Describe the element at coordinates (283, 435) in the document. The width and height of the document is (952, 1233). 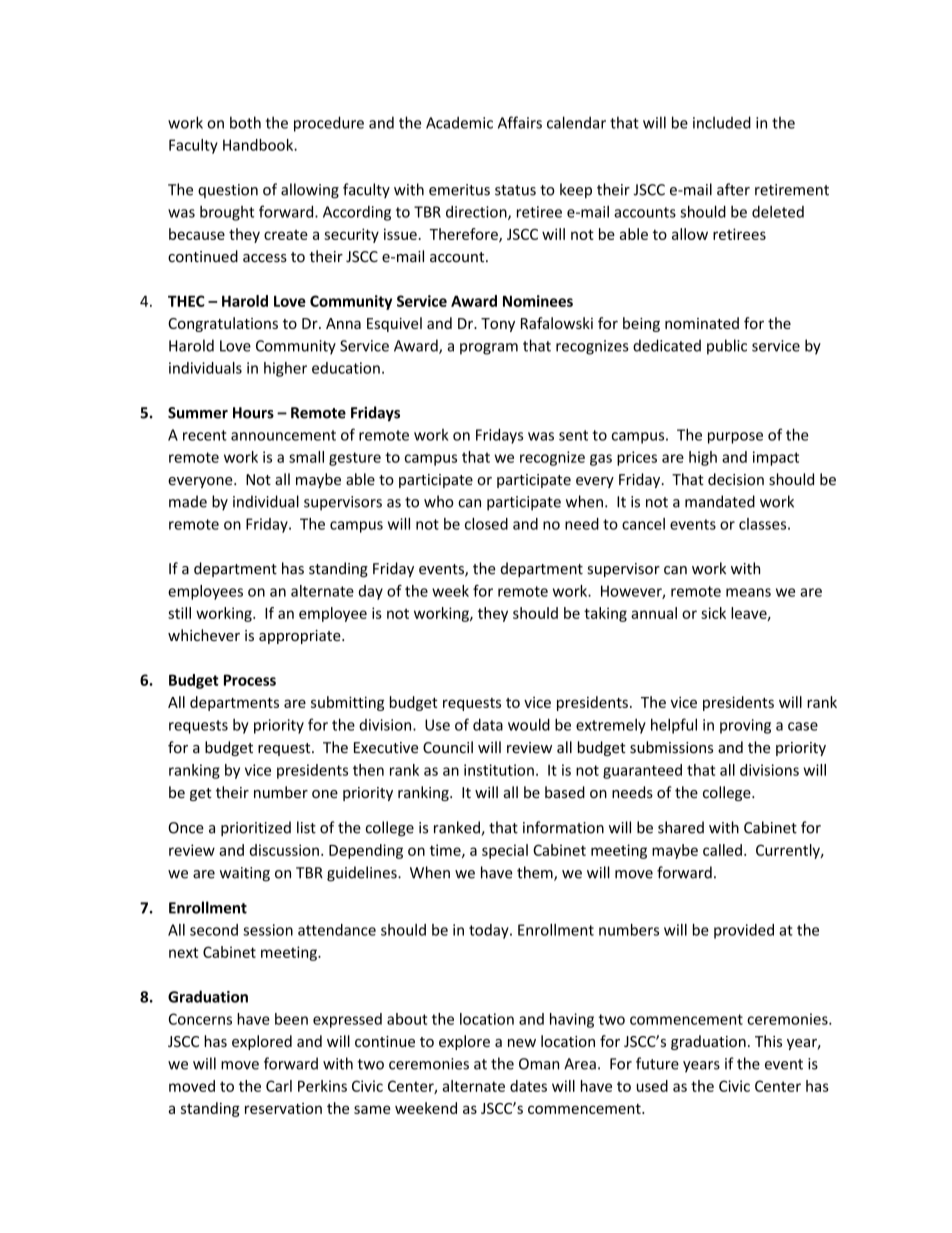
I see `announcement` at that location.
